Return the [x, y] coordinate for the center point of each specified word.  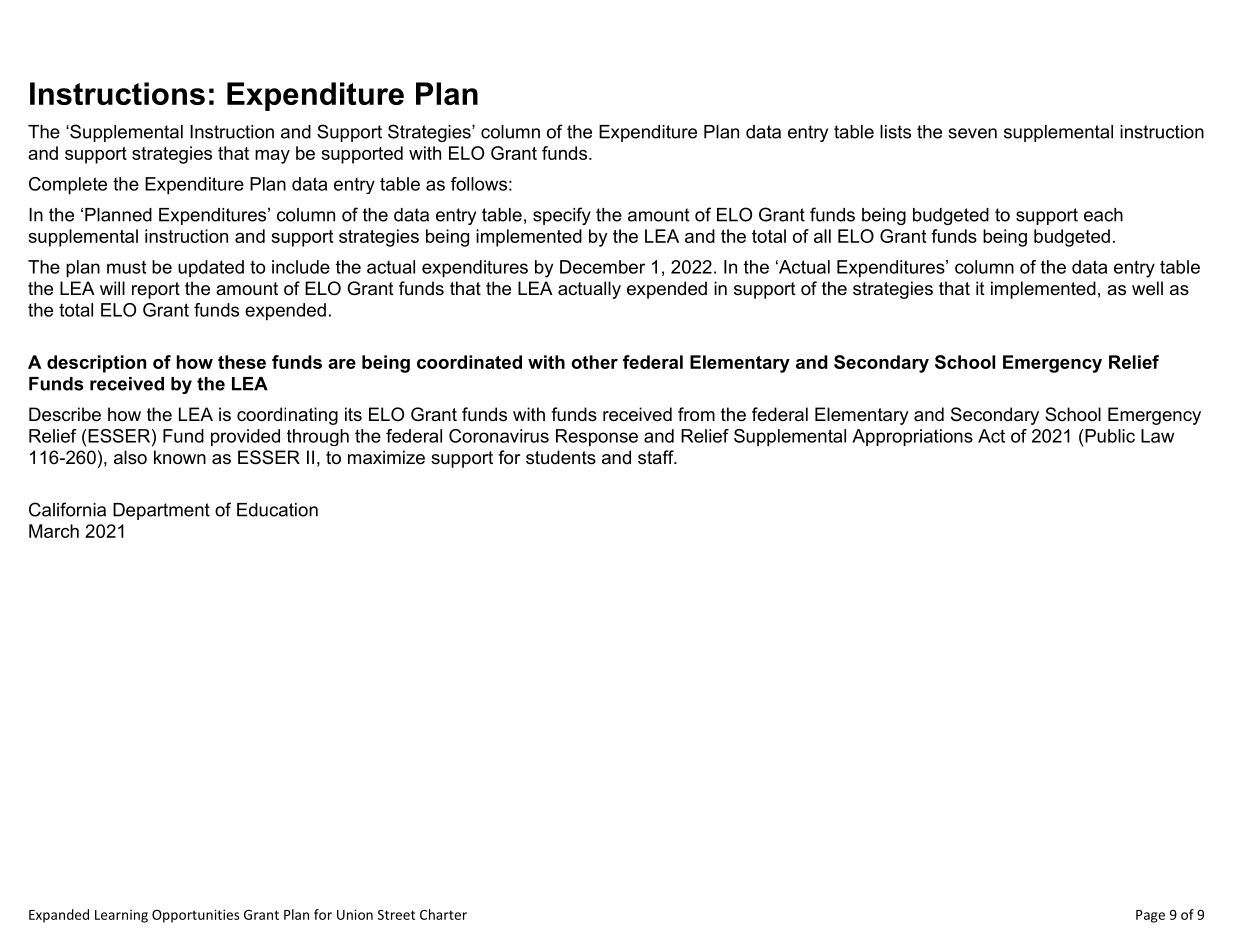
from [696, 414]
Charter [443, 914]
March [54, 531]
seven [972, 133]
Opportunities [195, 916]
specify [562, 216]
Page [1150, 916]
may [272, 157]
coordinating [287, 416]
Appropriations [912, 437]
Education [277, 510]
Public [1109, 436]
